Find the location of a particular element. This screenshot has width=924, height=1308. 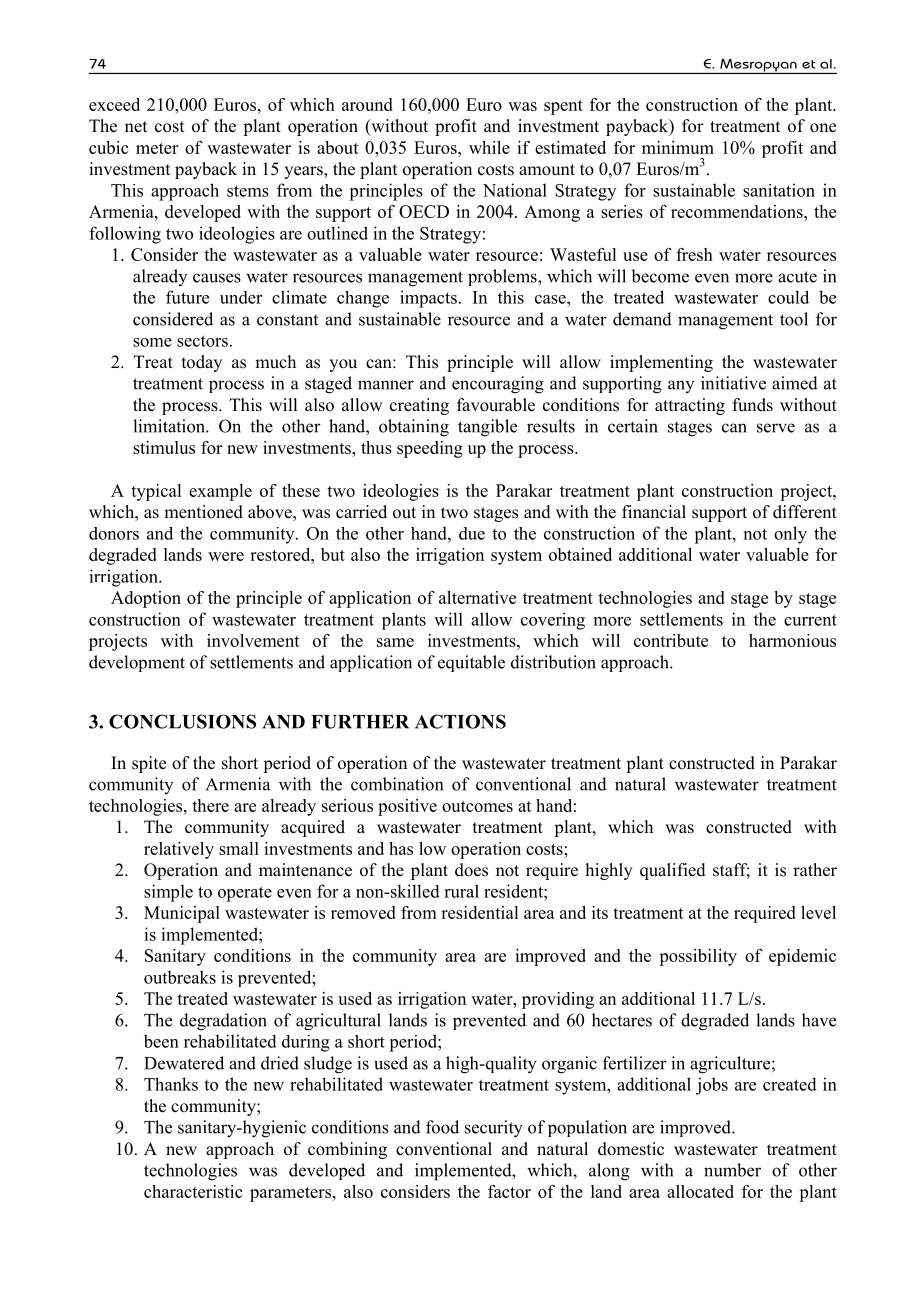

development is located at coordinates (137, 663).
